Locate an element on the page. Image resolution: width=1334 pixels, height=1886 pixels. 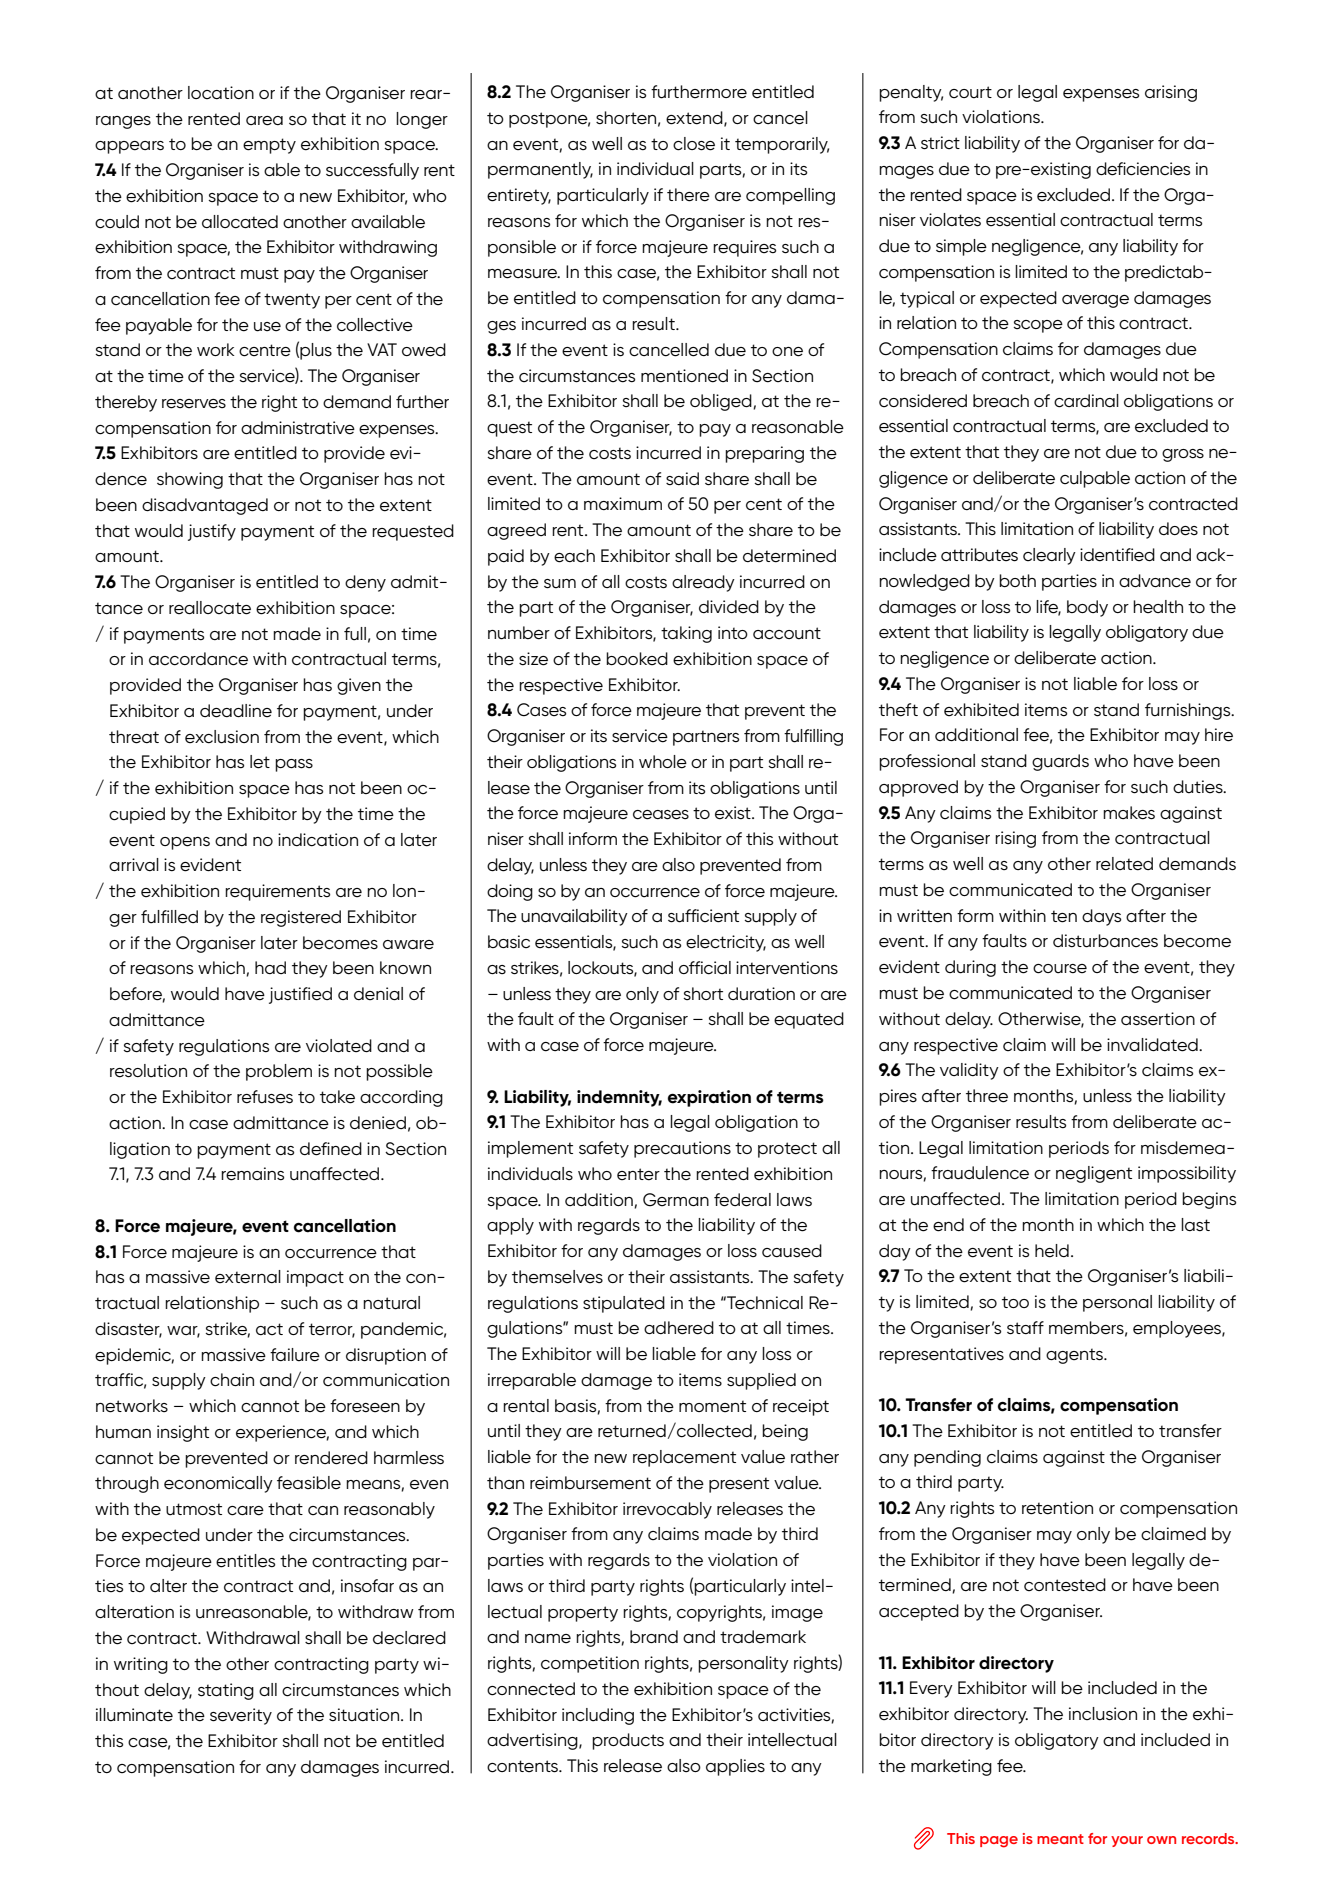
official is located at coordinates (705, 968).
